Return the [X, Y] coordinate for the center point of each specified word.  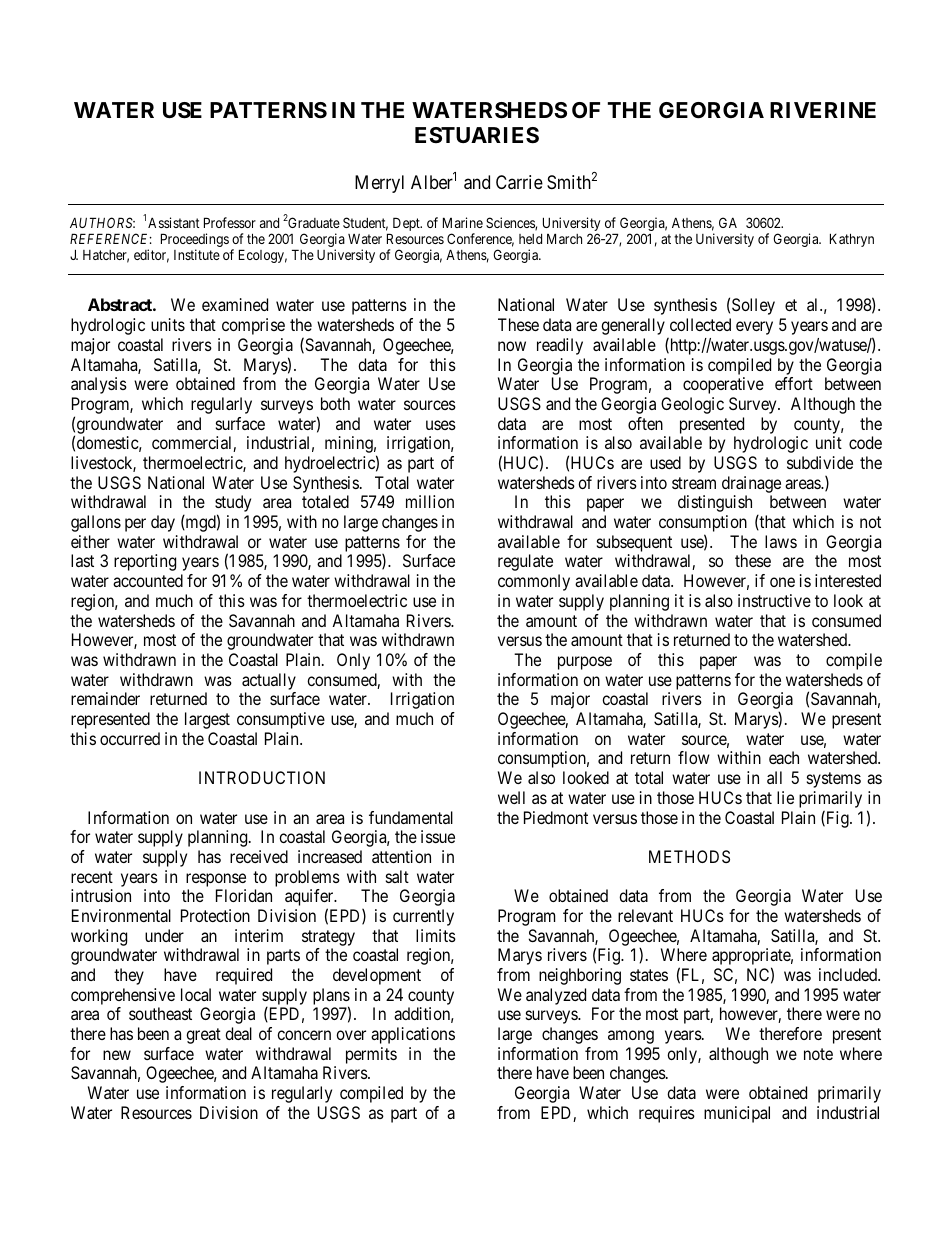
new [117, 1055]
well [511, 797]
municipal [737, 1114]
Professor [230, 222]
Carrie [519, 182]
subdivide [820, 462]
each [784, 757]
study [233, 505]
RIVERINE [823, 110]
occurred [130, 738]
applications [413, 1035]
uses [441, 425]
